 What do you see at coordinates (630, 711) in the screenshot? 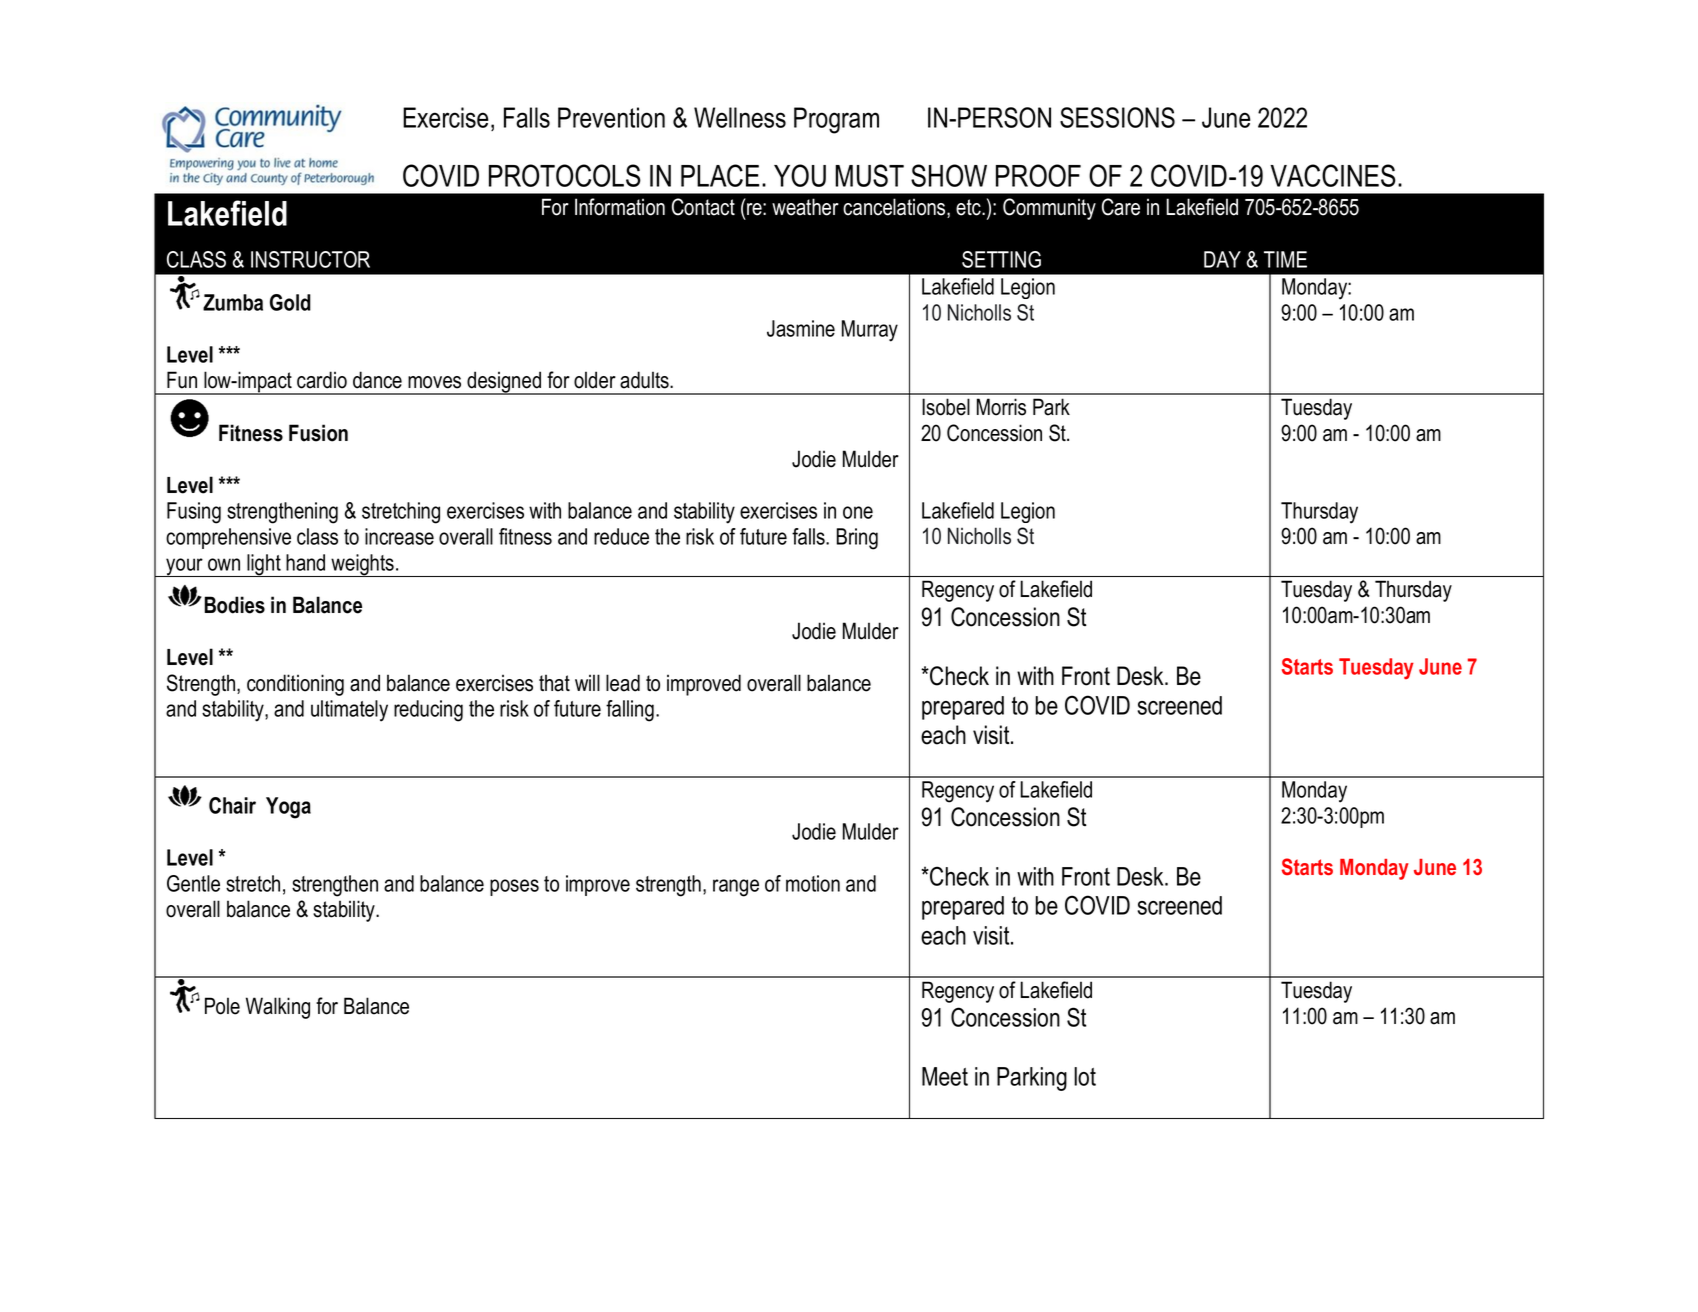
I see `falling` at bounding box center [630, 711].
